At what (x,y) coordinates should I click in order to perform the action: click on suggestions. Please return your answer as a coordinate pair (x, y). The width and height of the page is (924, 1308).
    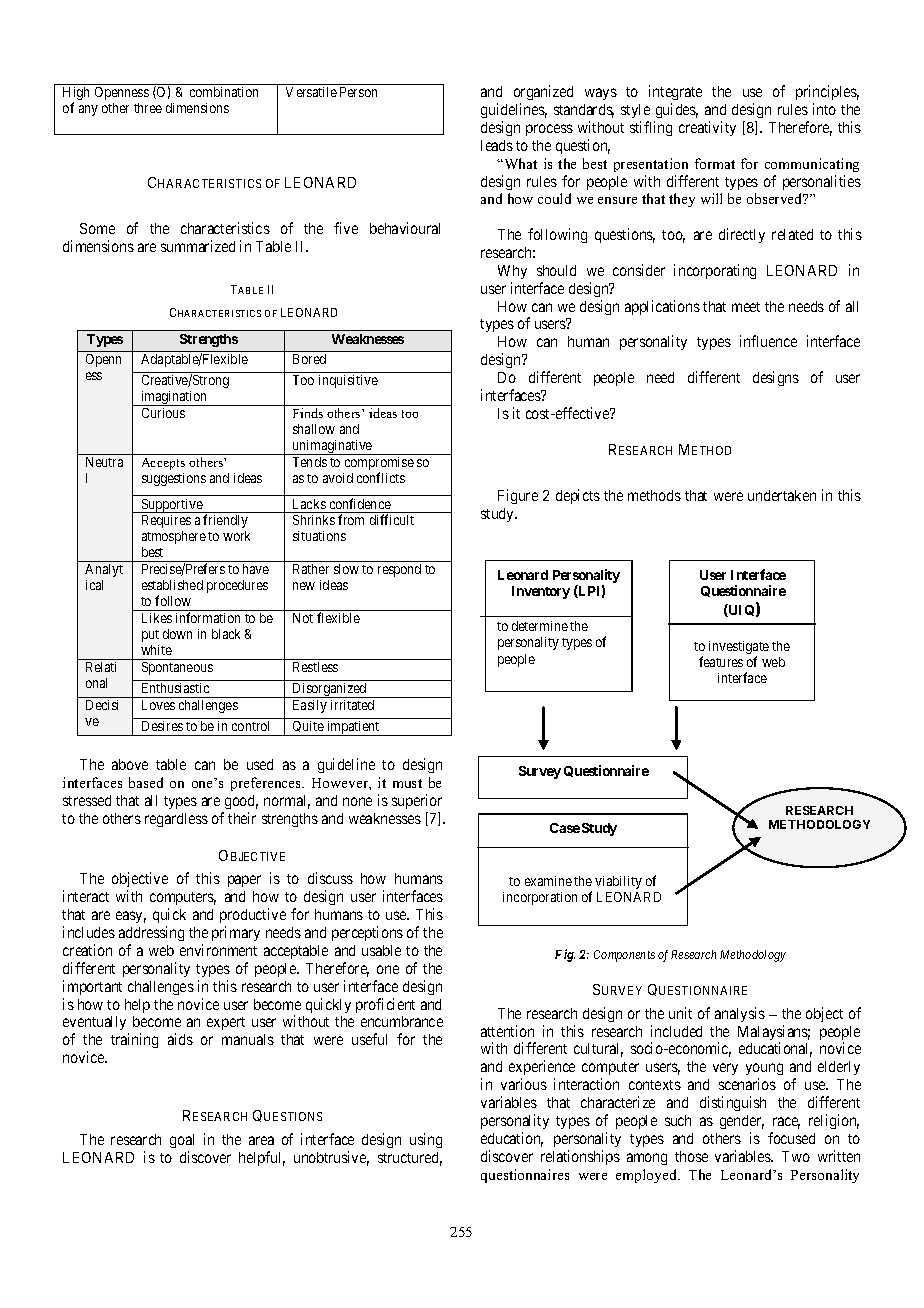
    Looking at the image, I should click on (174, 479).
